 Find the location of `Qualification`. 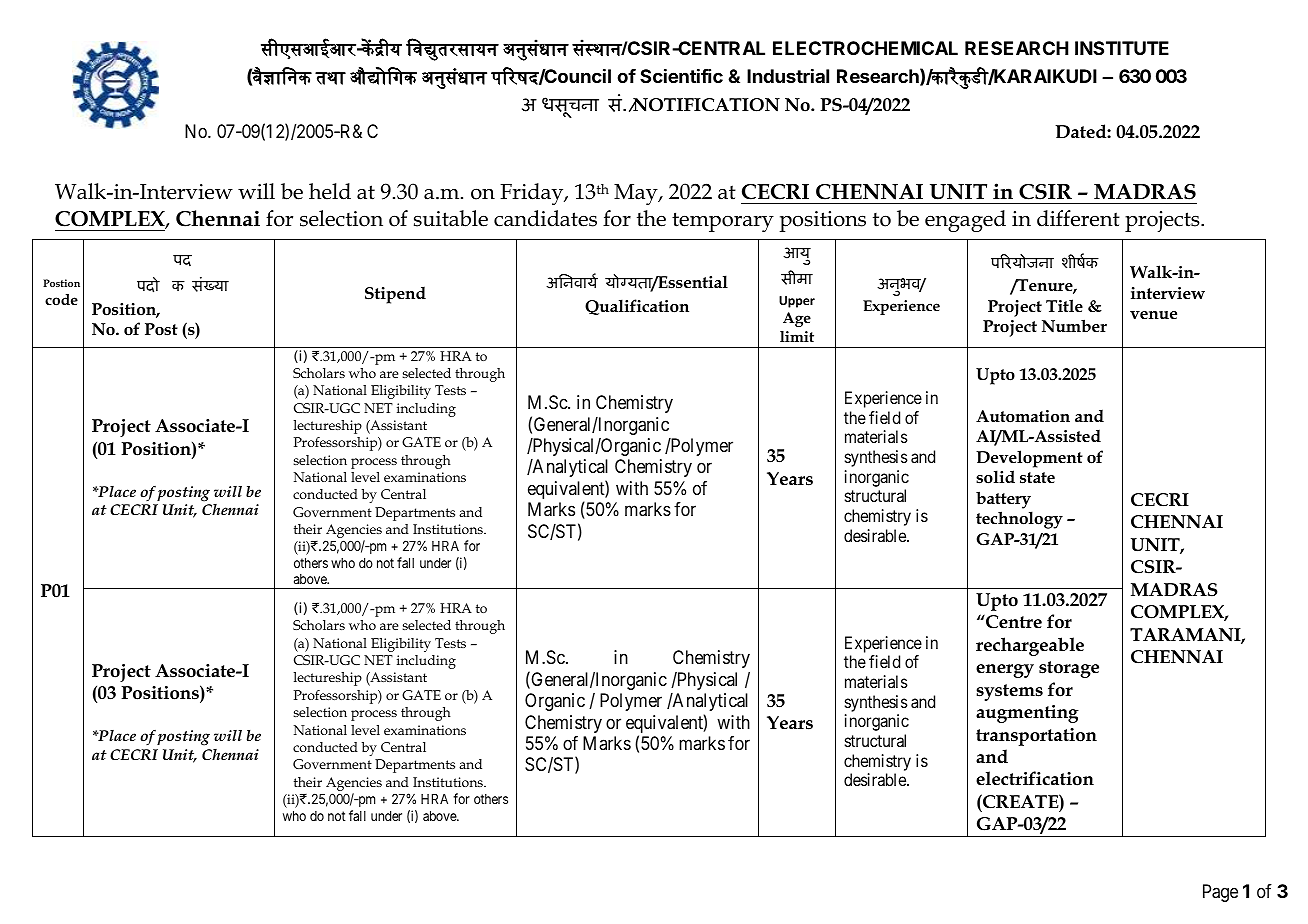

Qualification is located at coordinates (637, 307).
